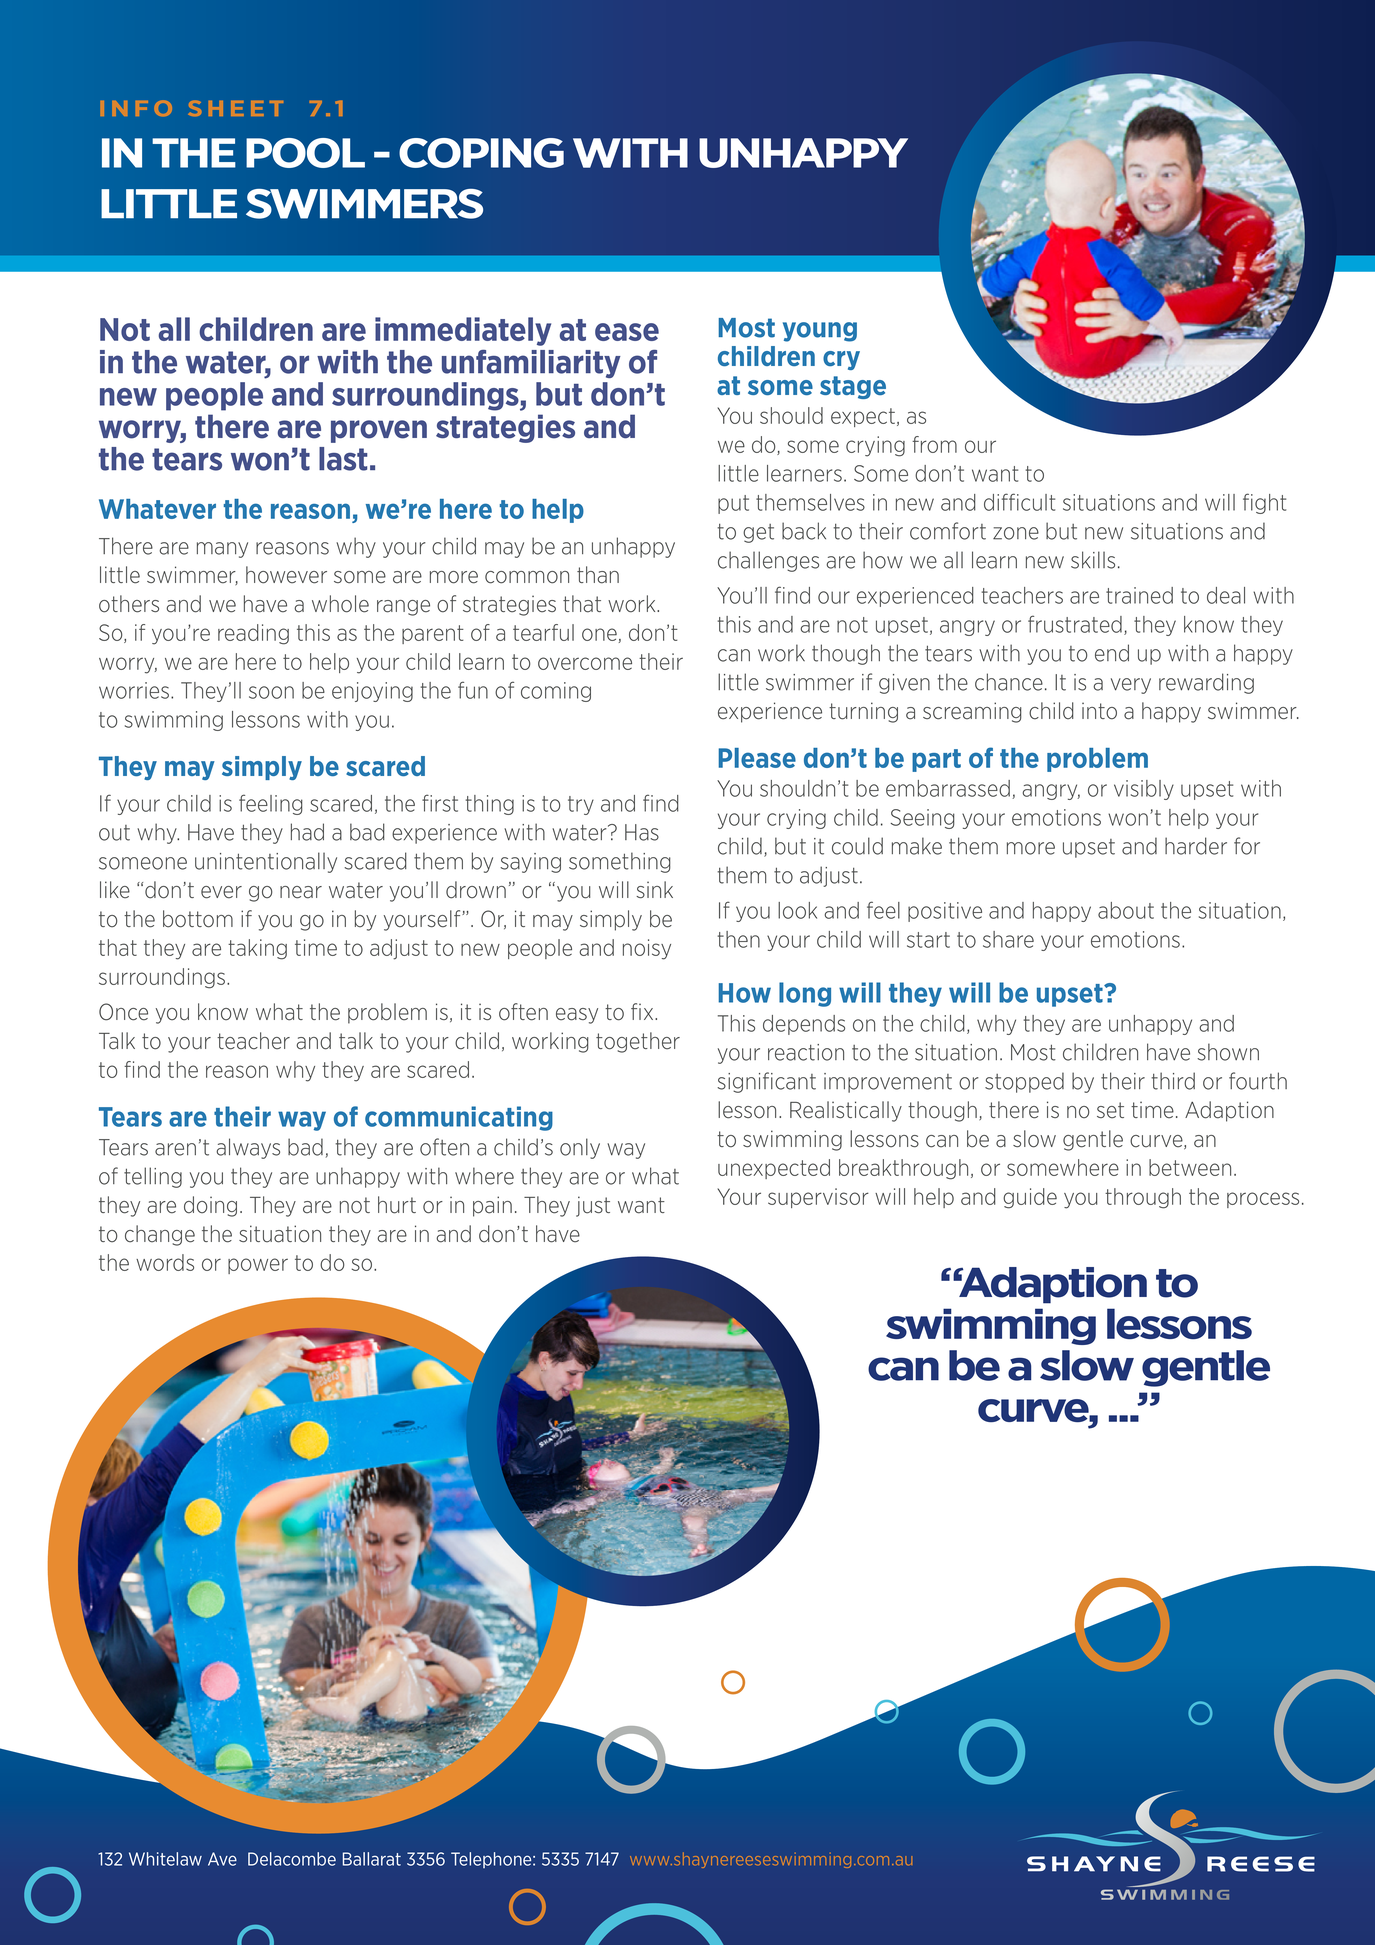 The image size is (1375, 1945). What do you see at coordinates (257, 949) in the screenshot?
I see `taking` at bounding box center [257, 949].
